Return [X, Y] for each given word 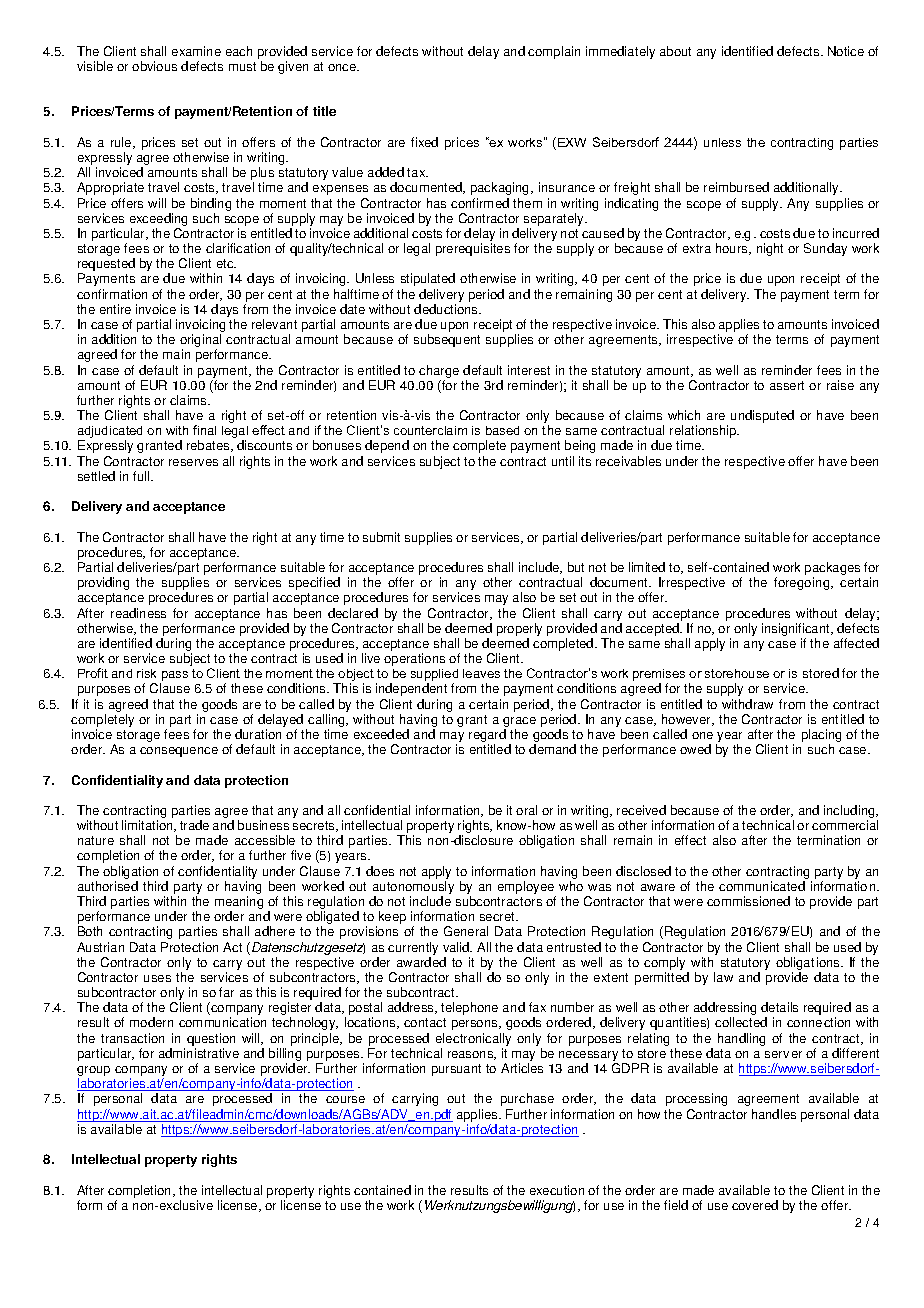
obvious [154, 66]
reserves [193, 462]
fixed [424, 142]
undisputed [762, 416]
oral [526, 810]
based [502, 430]
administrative [199, 1053]
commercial [845, 825]
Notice [846, 51]
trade [194, 825]
